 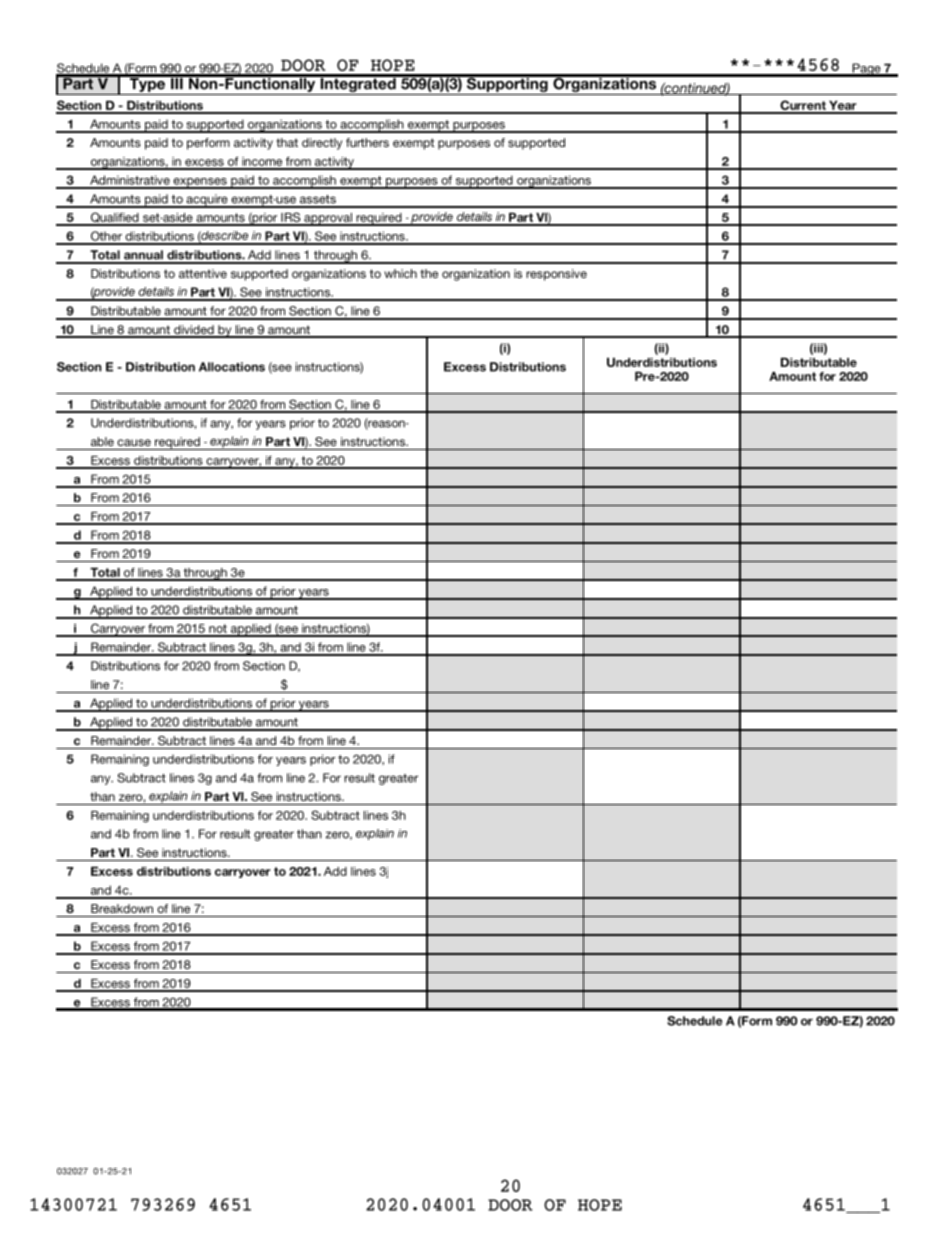 What do you see at coordinates (287, 142) in the screenshot?
I see `that` at bounding box center [287, 142].
